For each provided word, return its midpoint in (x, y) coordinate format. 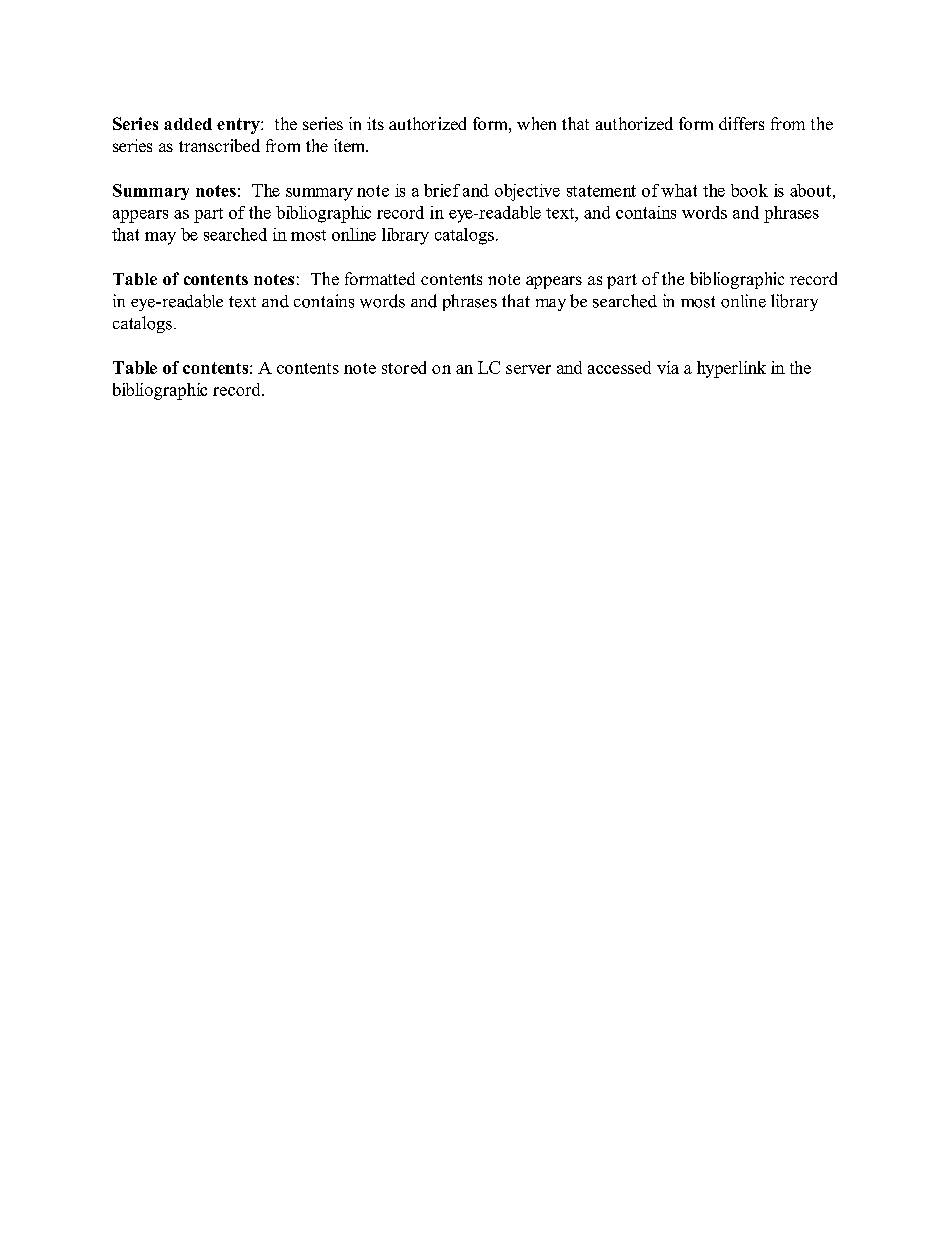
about (810, 190)
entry (239, 126)
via (668, 367)
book (749, 190)
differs (741, 123)
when (536, 123)
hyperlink (731, 369)
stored (404, 367)
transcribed (219, 145)
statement (601, 191)
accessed (619, 367)
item (351, 145)
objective (527, 192)
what (679, 190)
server (528, 369)
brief (442, 190)
